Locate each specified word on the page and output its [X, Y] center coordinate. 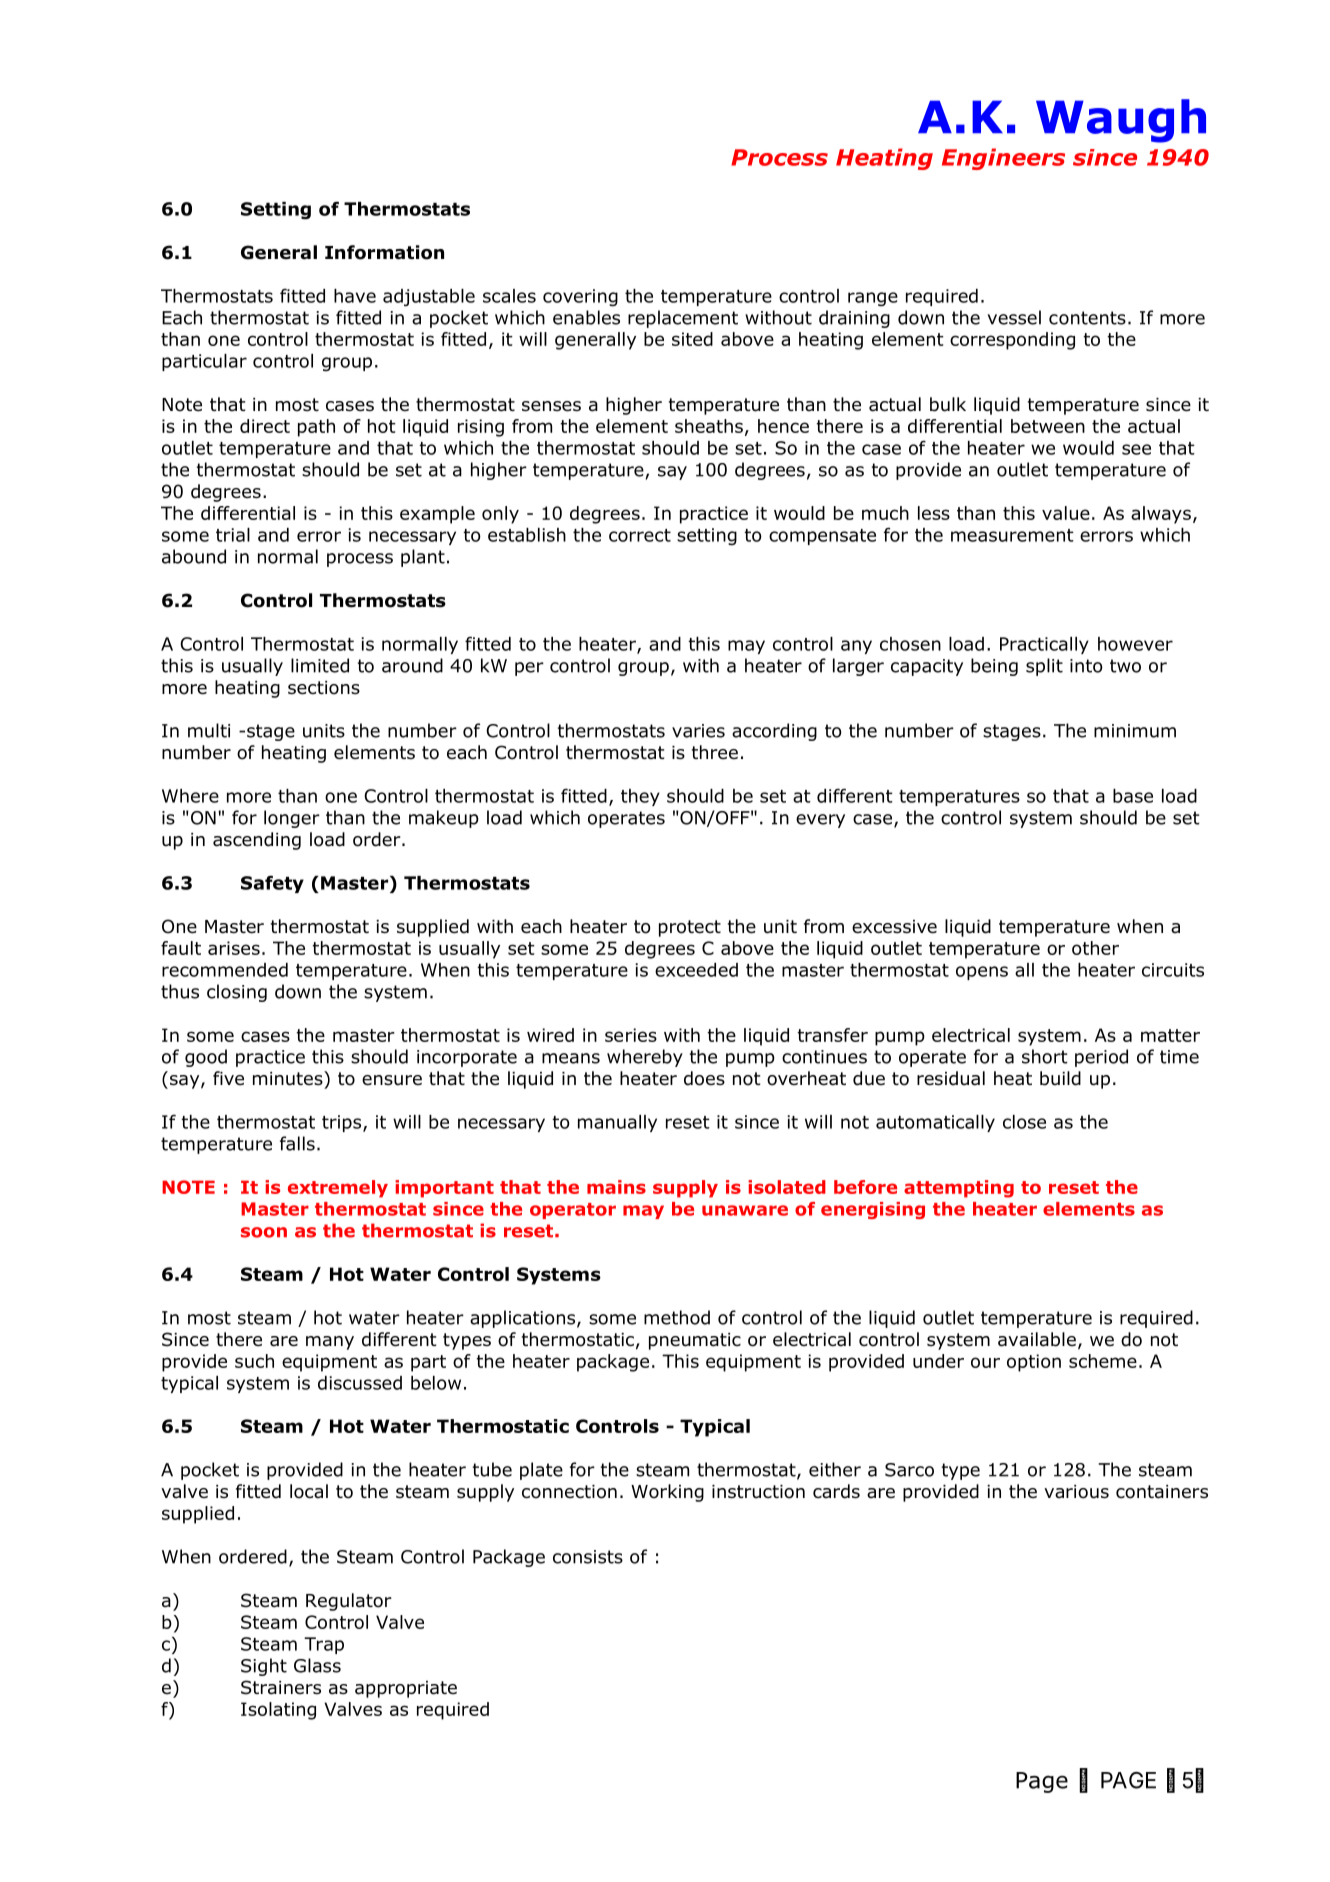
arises [234, 948]
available [1037, 1339]
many [330, 1343]
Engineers [1003, 159]
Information [384, 252]
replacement [683, 319]
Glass [317, 1665]
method [677, 1317]
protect [690, 928]
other [1095, 948]
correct [640, 535]
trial [233, 535]
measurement [1012, 535]
